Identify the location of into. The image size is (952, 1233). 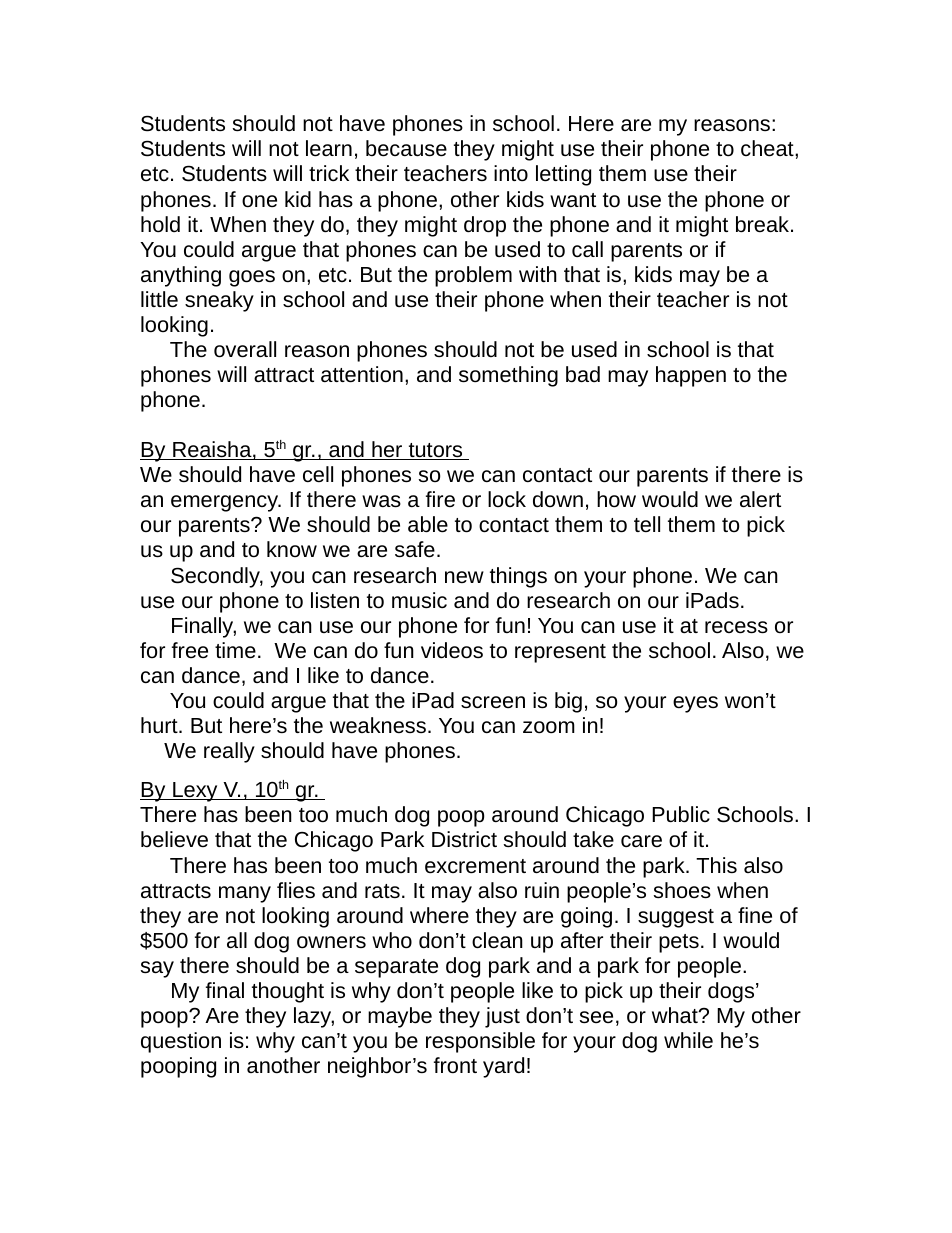
(511, 173).
